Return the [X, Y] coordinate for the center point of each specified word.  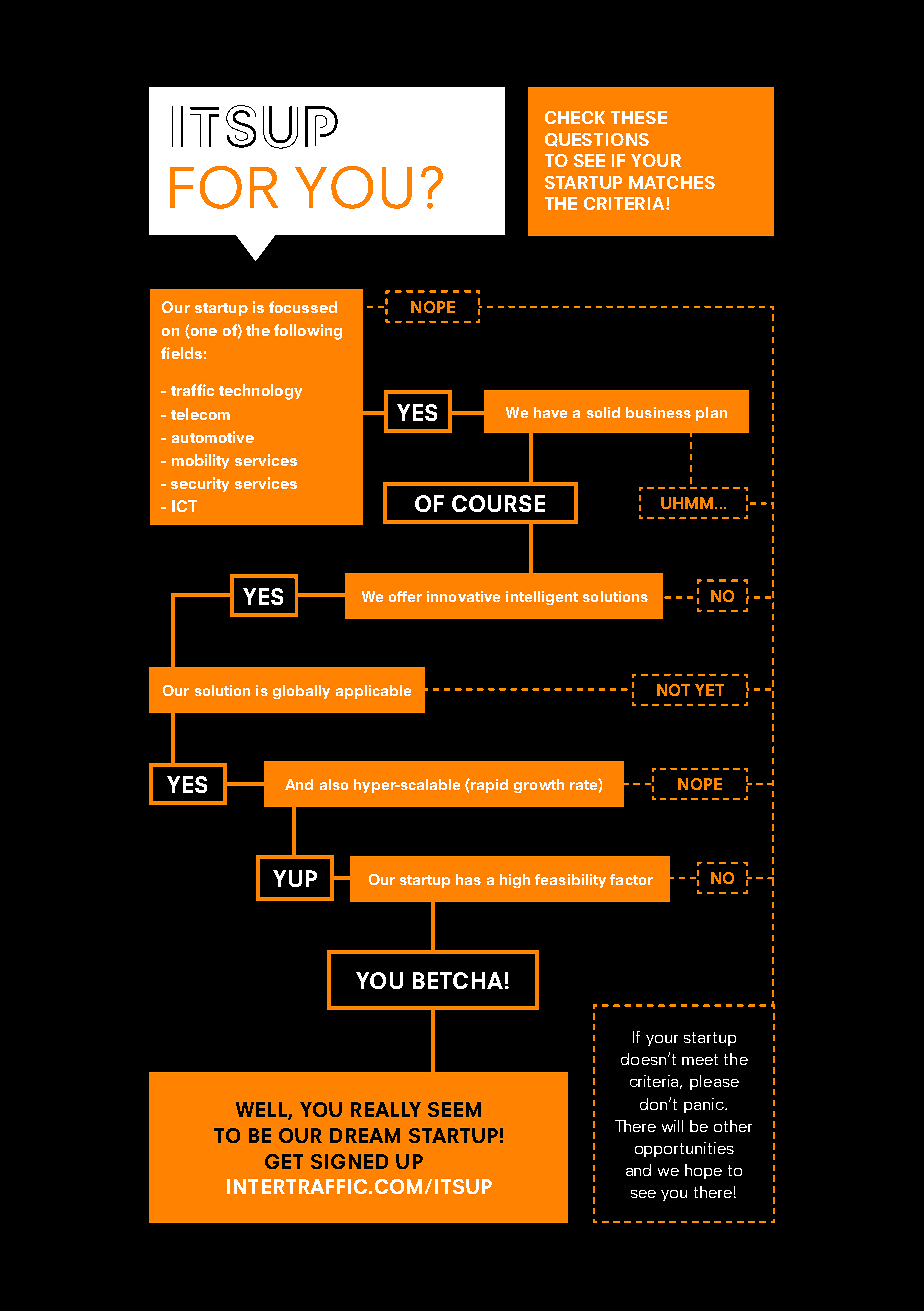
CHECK [575, 117]
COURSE [498, 503]
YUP [295, 878]
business [658, 412]
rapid [488, 786]
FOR [224, 187]
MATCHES [672, 182]
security [200, 484]
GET [284, 1161]
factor [631, 879]
